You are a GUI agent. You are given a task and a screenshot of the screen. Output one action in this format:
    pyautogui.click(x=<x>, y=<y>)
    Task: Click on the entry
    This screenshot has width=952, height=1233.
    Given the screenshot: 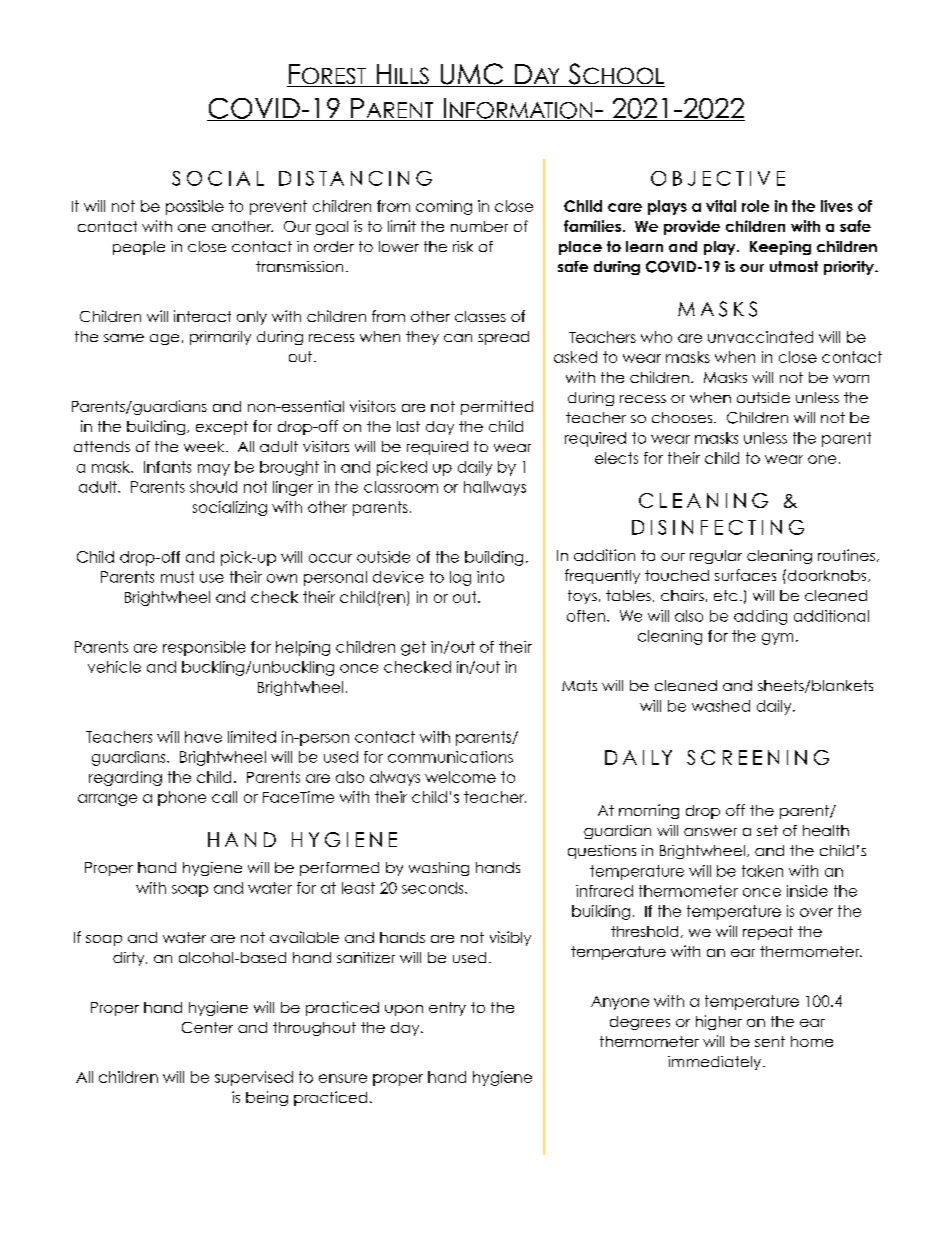 What is the action you would take?
    pyautogui.click(x=447, y=1009)
